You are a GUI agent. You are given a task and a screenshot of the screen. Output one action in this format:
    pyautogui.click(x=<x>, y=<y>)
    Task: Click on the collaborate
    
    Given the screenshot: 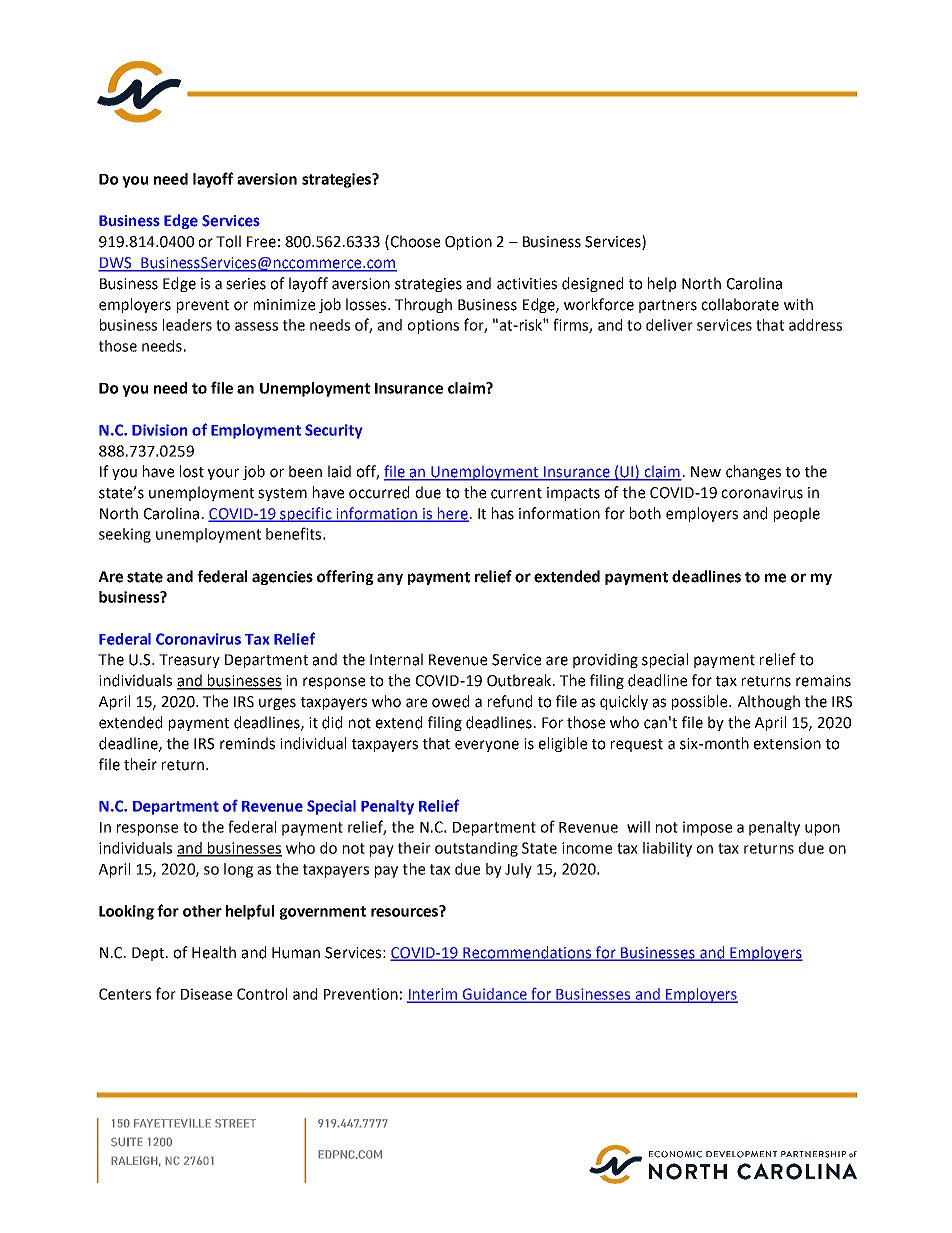 What is the action you would take?
    pyautogui.click(x=740, y=304)
